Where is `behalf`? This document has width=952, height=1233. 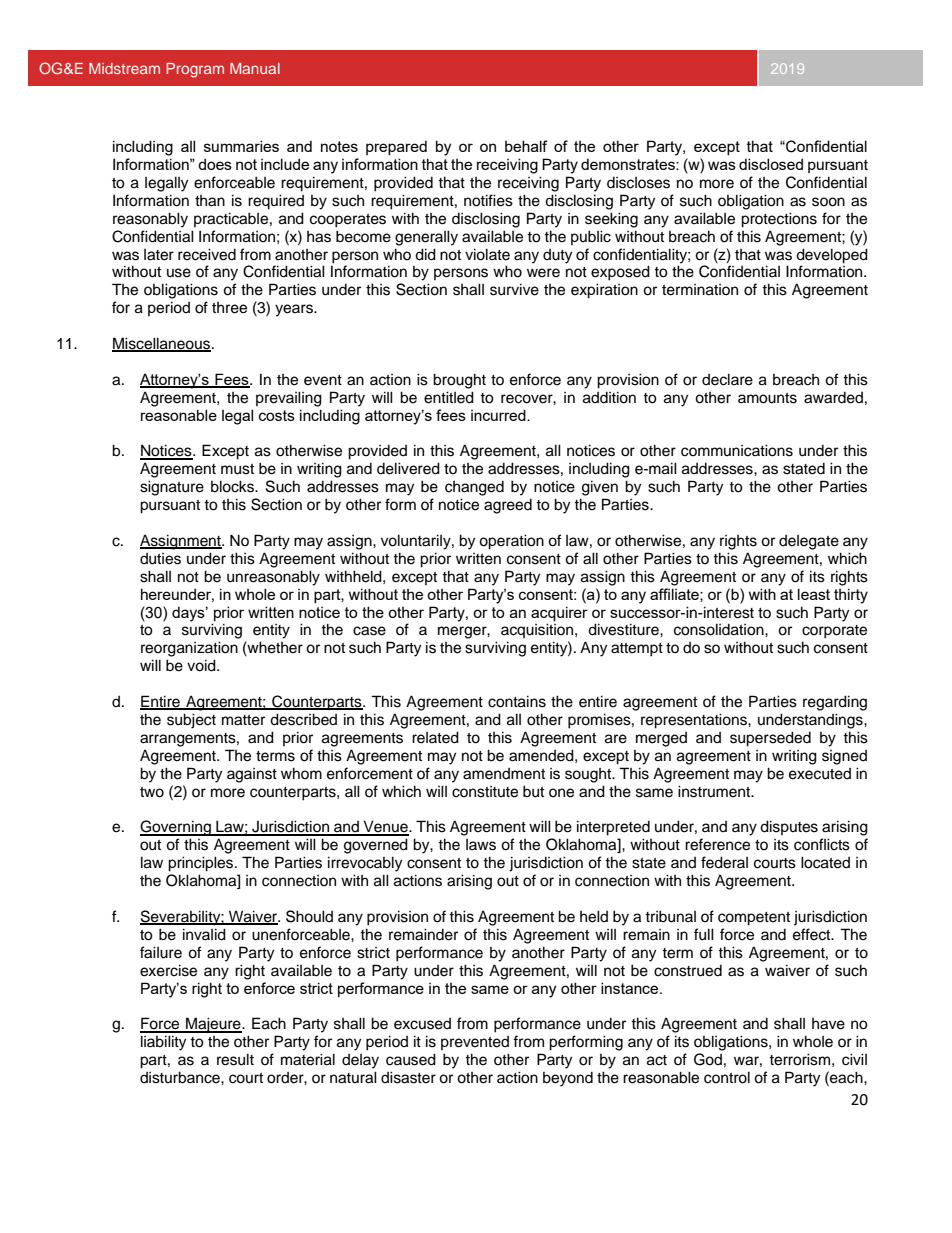 behalf is located at coordinates (526, 146).
